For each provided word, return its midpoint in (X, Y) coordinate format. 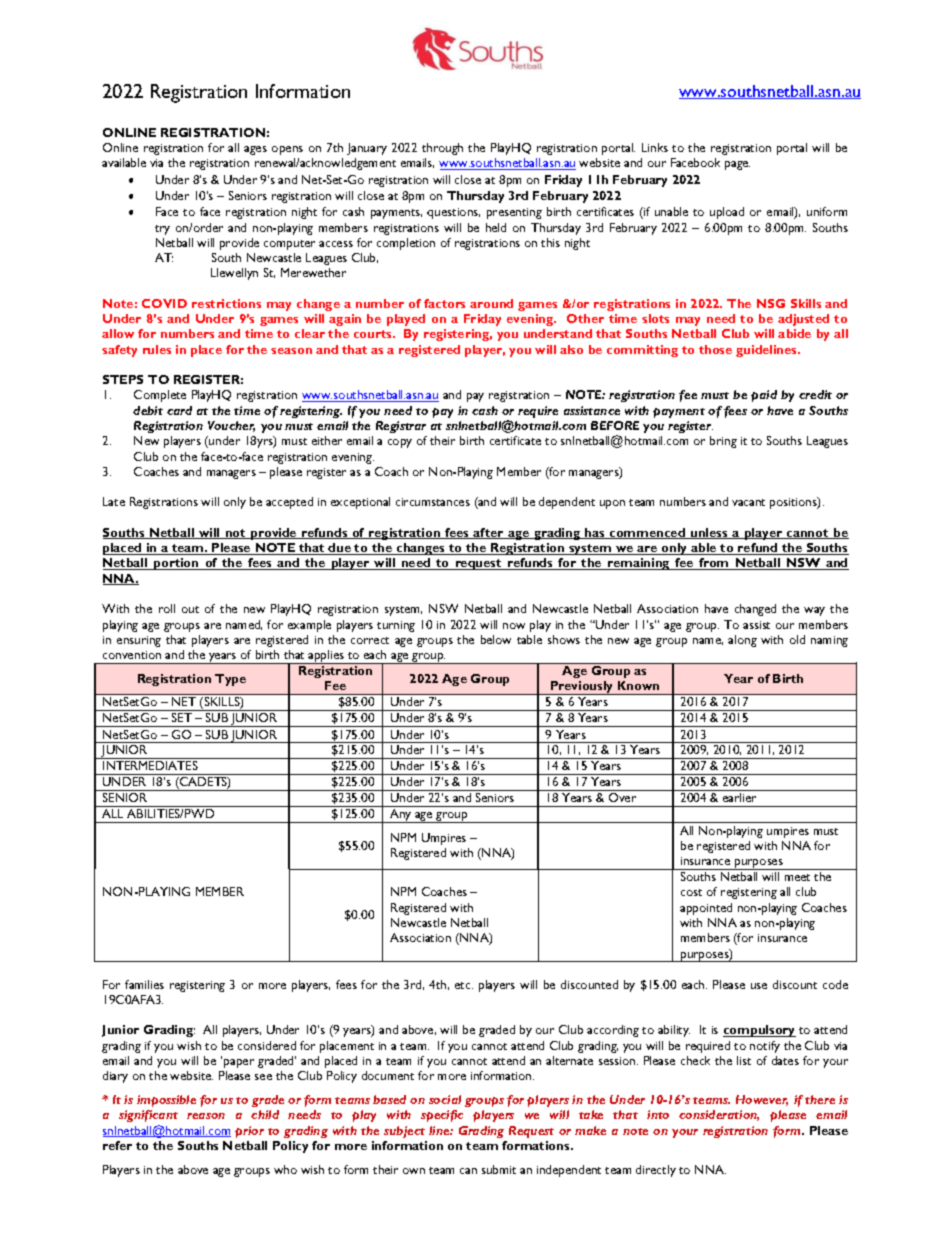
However (762, 1100)
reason (206, 1116)
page (737, 165)
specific (442, 1116)
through (442, 149)
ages (255, 150)
